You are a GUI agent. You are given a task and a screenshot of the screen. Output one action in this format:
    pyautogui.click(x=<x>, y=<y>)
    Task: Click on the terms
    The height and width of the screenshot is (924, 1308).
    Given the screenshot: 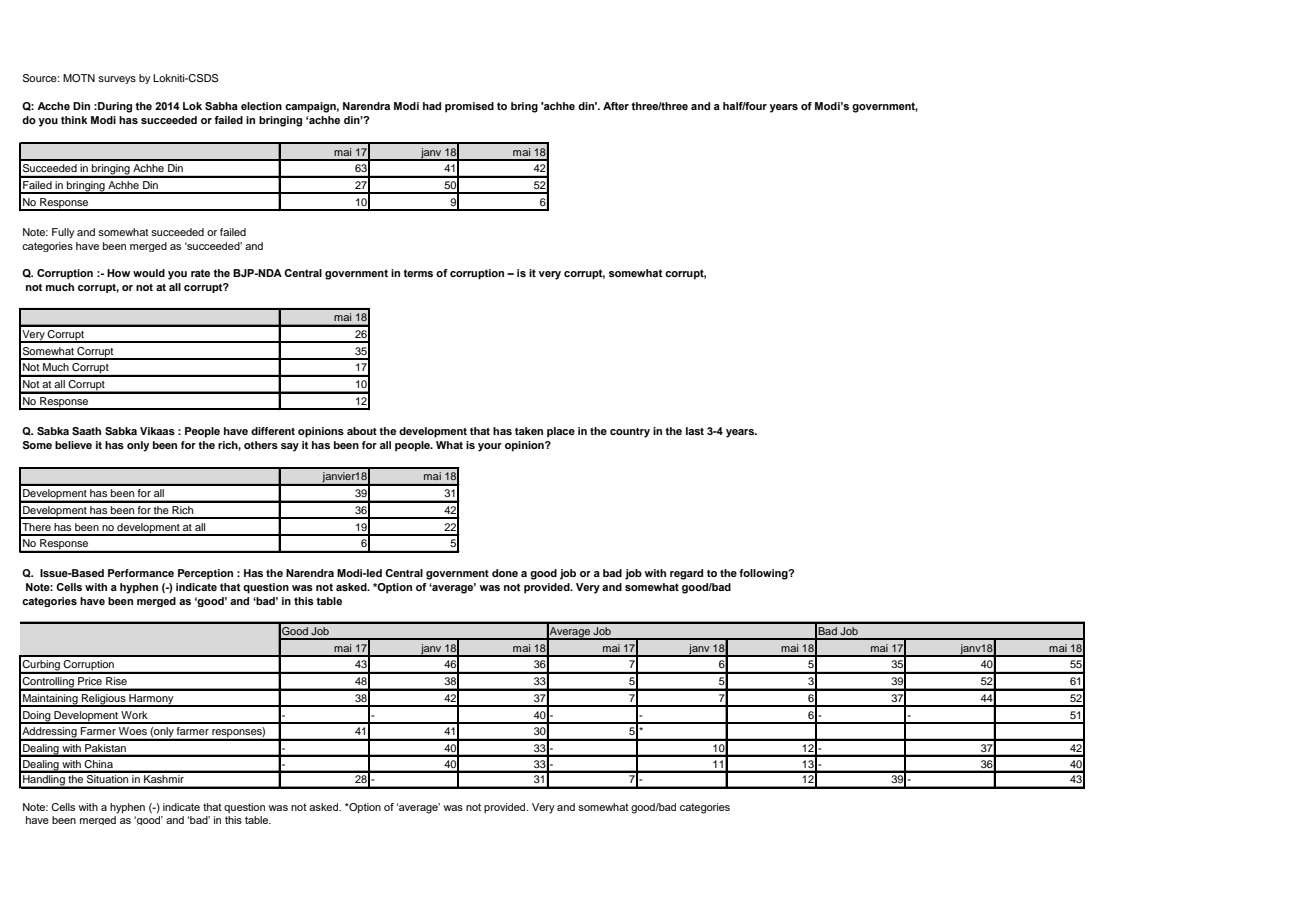 What is the action you would take?
    pyautogui.click(x=418, y=273)
